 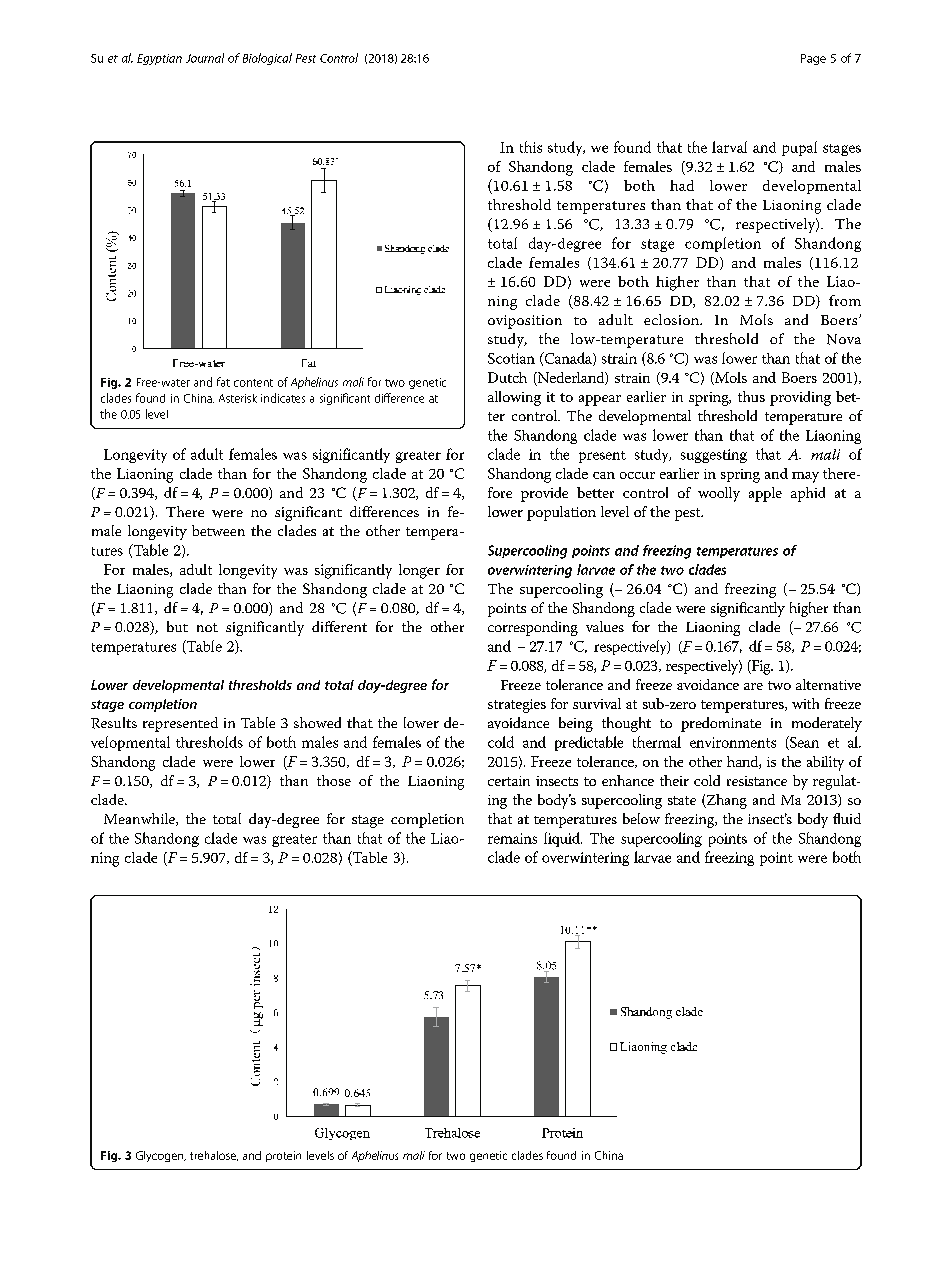 What do you see at coordinates (205, 58) in the document?
I see `Journal` at bounding box center [205, 58].
